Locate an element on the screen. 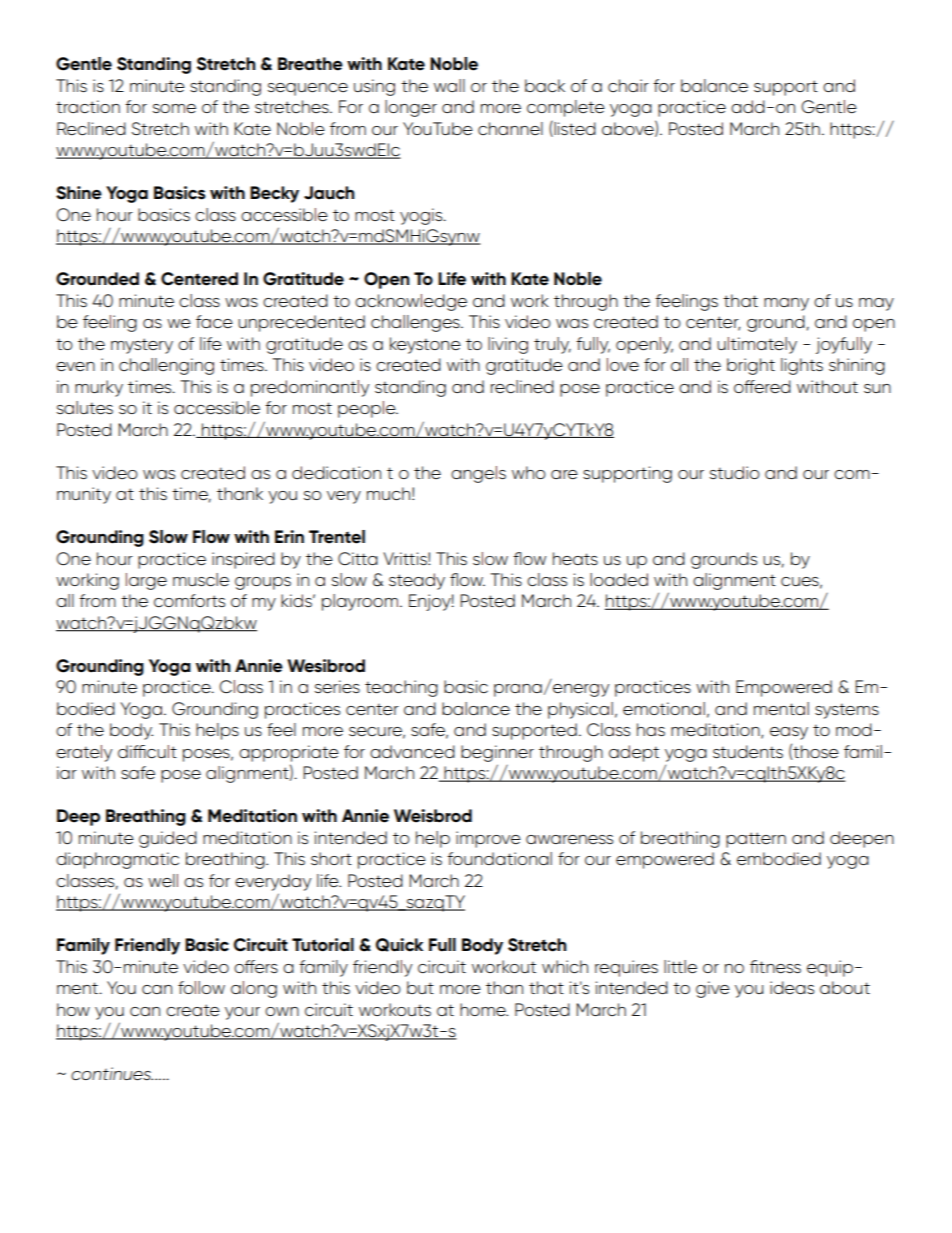 The width and height of the screenshot is (952, 1233). chair is located at coordinates (628, 85).
